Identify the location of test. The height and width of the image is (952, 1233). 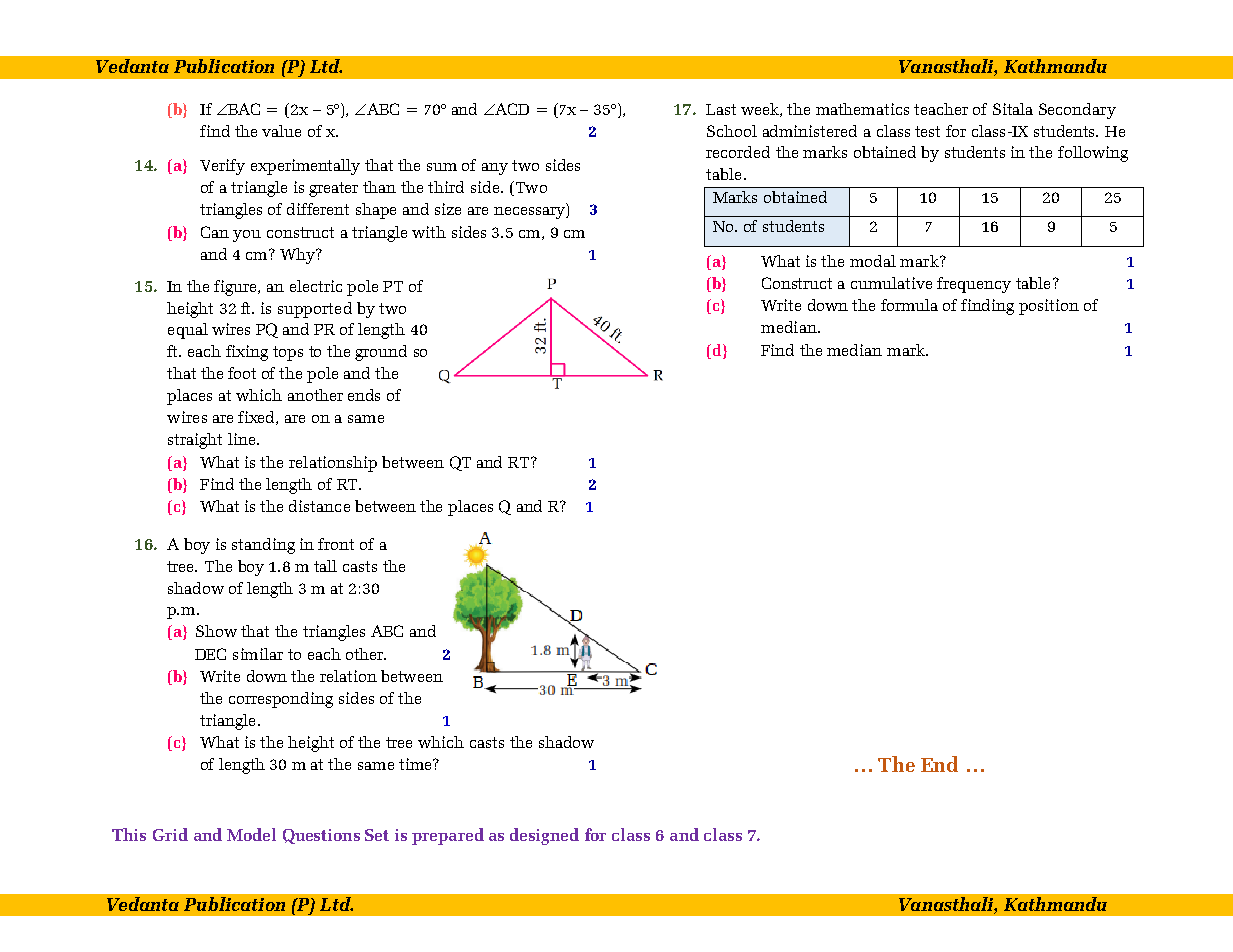
(927, 131).
